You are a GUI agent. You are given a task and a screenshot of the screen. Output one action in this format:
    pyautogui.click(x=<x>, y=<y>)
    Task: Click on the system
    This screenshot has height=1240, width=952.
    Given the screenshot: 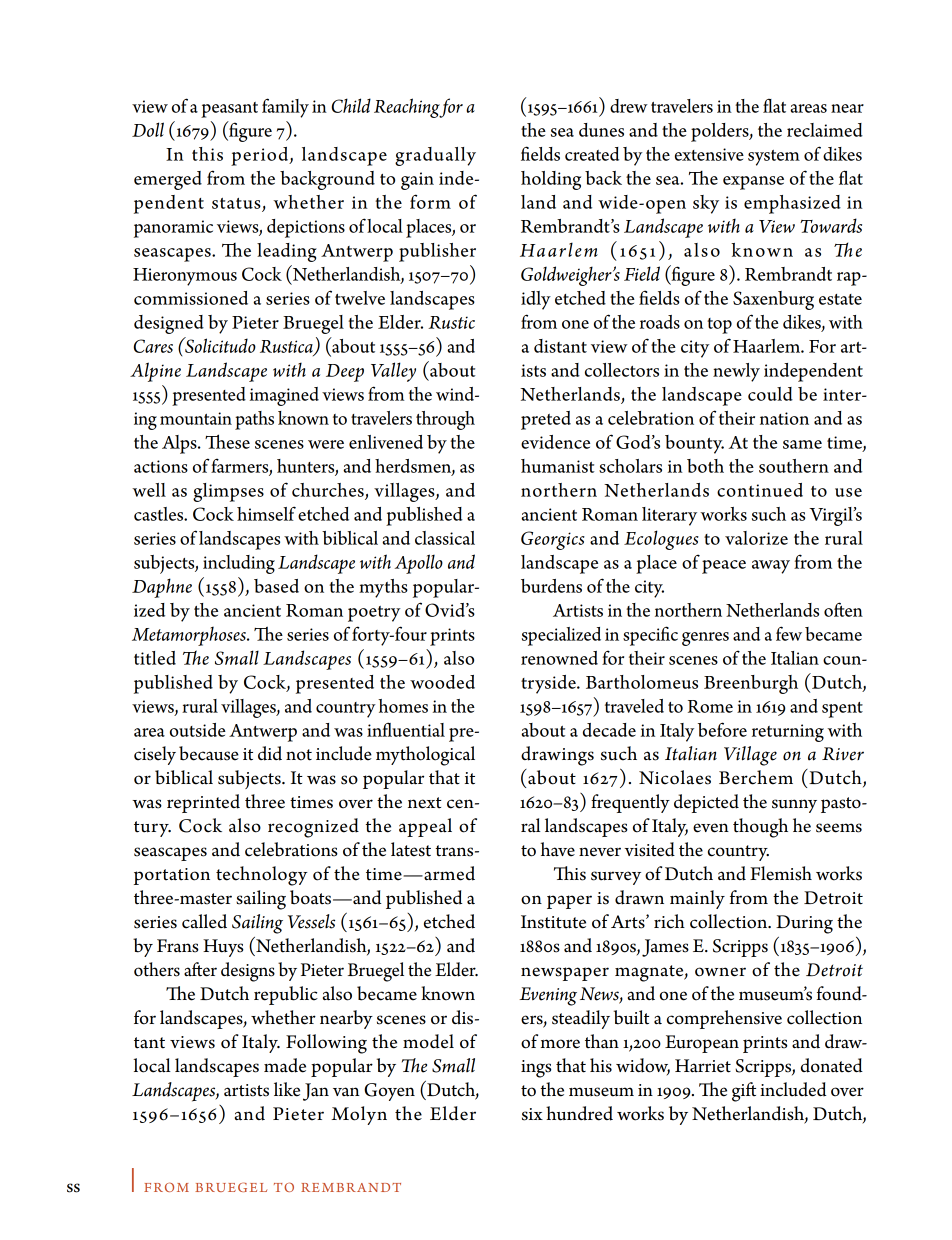 What is the action you would take?
    pyautogui.click(x=774, y=158)
